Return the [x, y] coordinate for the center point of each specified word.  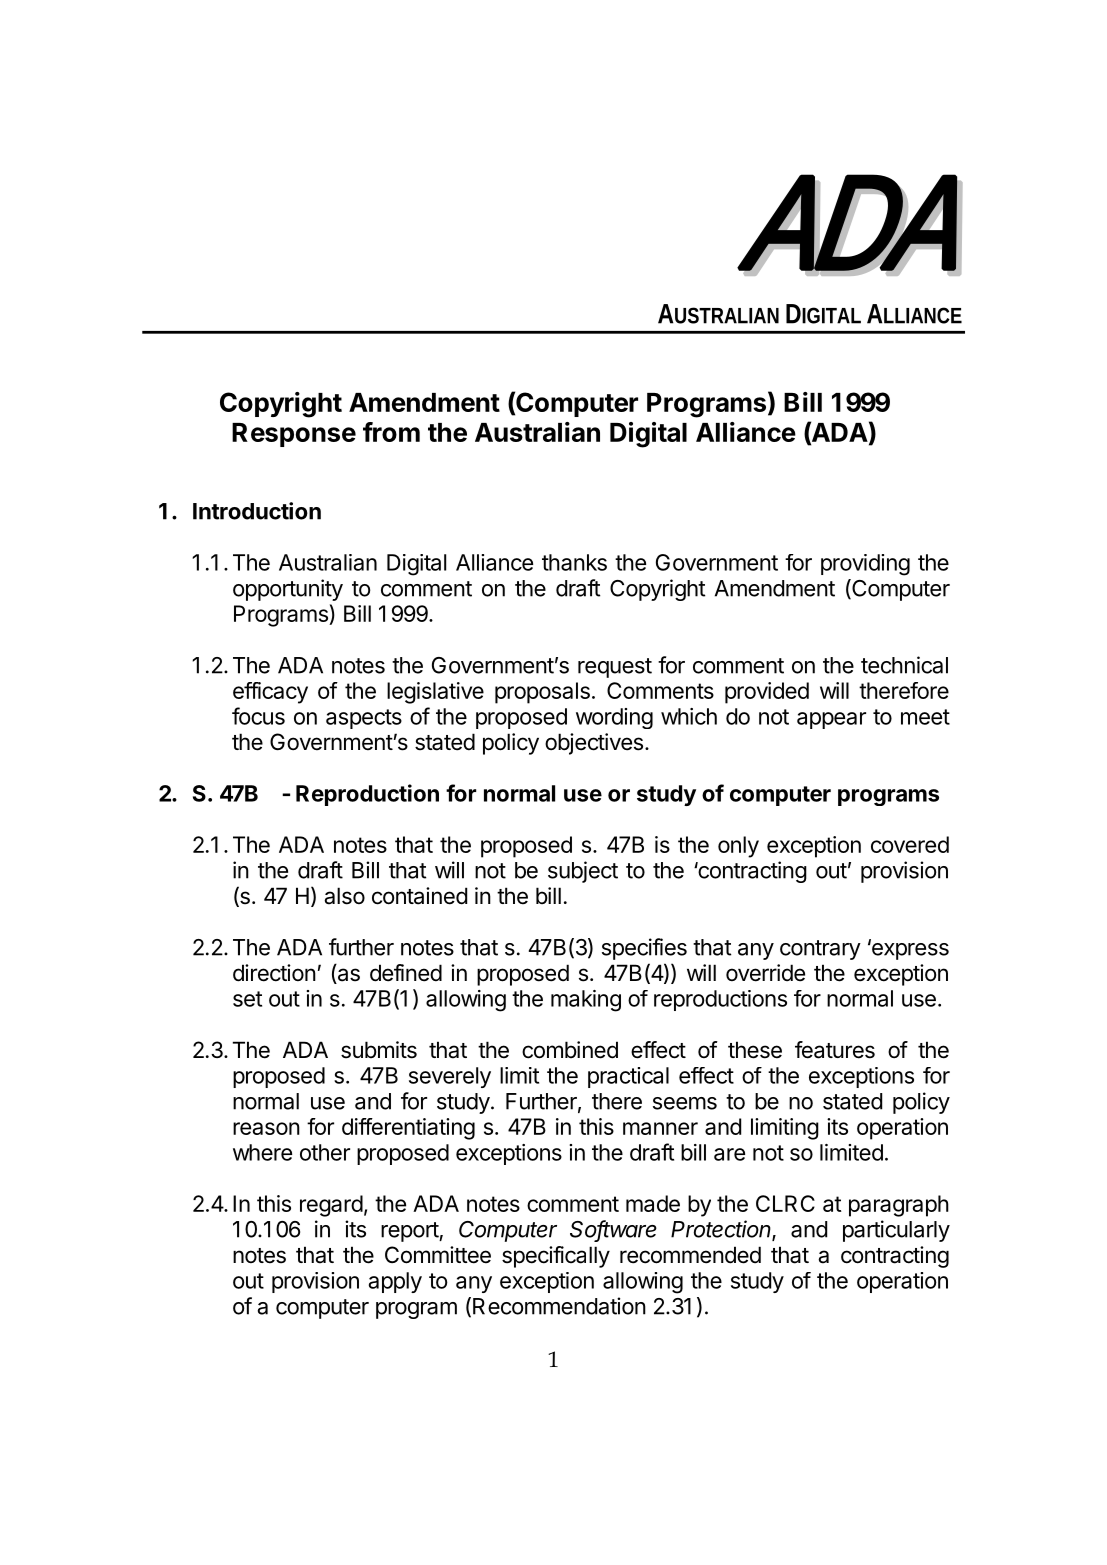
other [325, 1152]
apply [395, 1282]
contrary [820, 950]
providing [865, 565]
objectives [594, 744]
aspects [364, 719]
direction [274, 973]
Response [294, 435]
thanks [574, 562]
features [835, 1050]
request [615, 668]
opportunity [288, 590]
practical [628, 1077]
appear [831, 720]
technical [904, 665]
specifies [644, 949]
